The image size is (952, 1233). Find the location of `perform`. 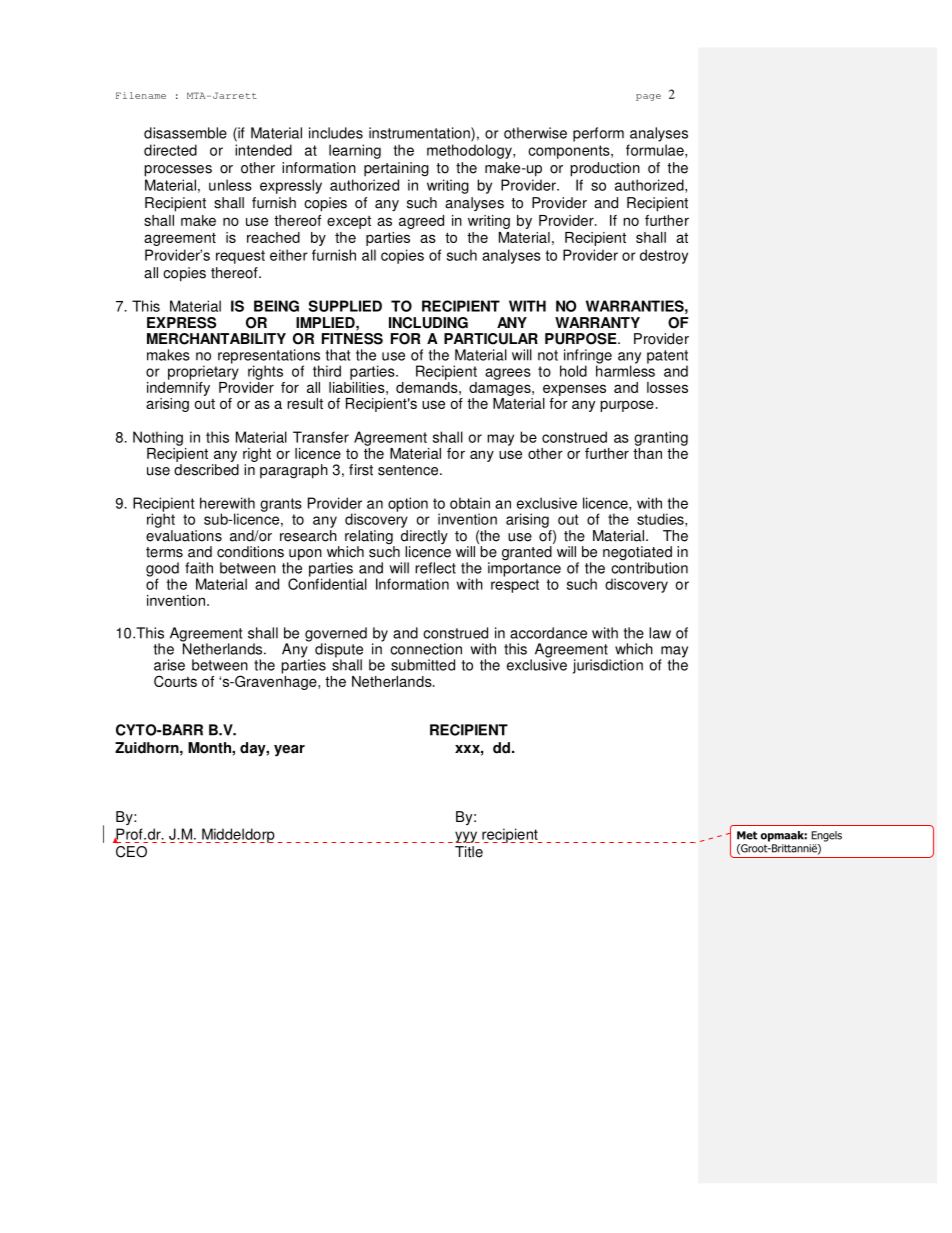

perform is located at coordinates (598, 134).
